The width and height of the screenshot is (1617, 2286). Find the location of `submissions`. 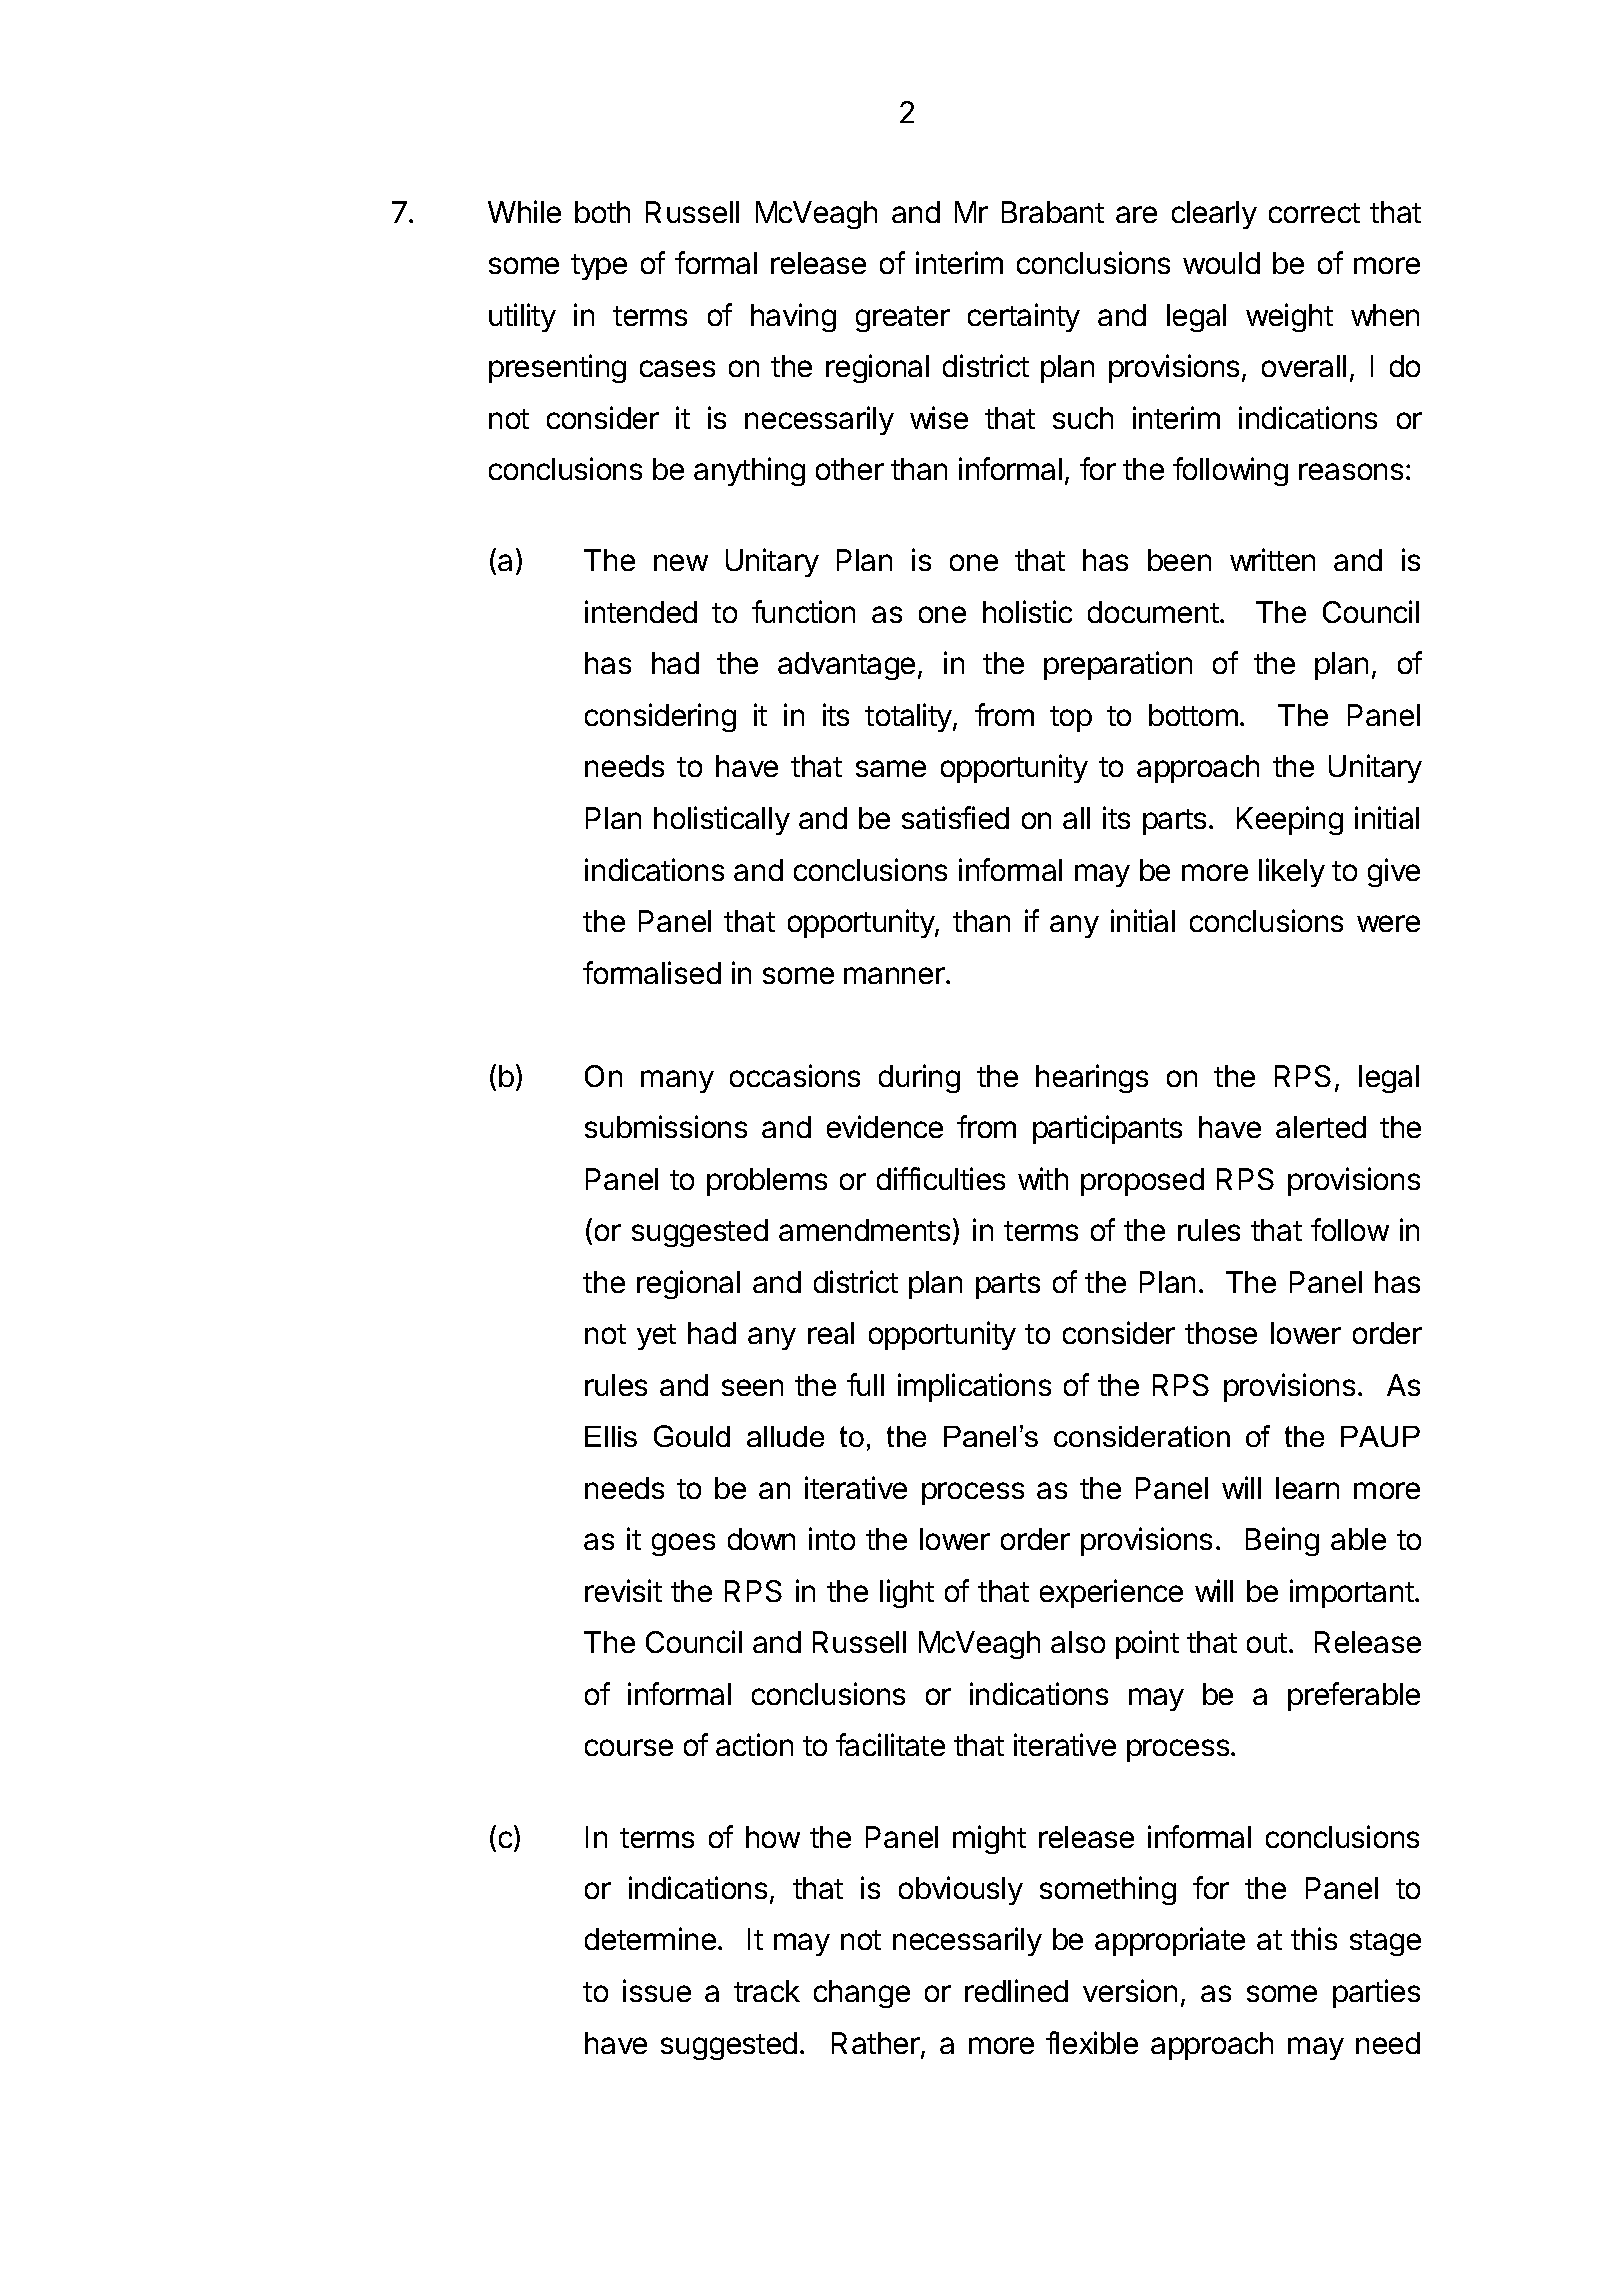

submissions is located at coordinates (666, 1126).
